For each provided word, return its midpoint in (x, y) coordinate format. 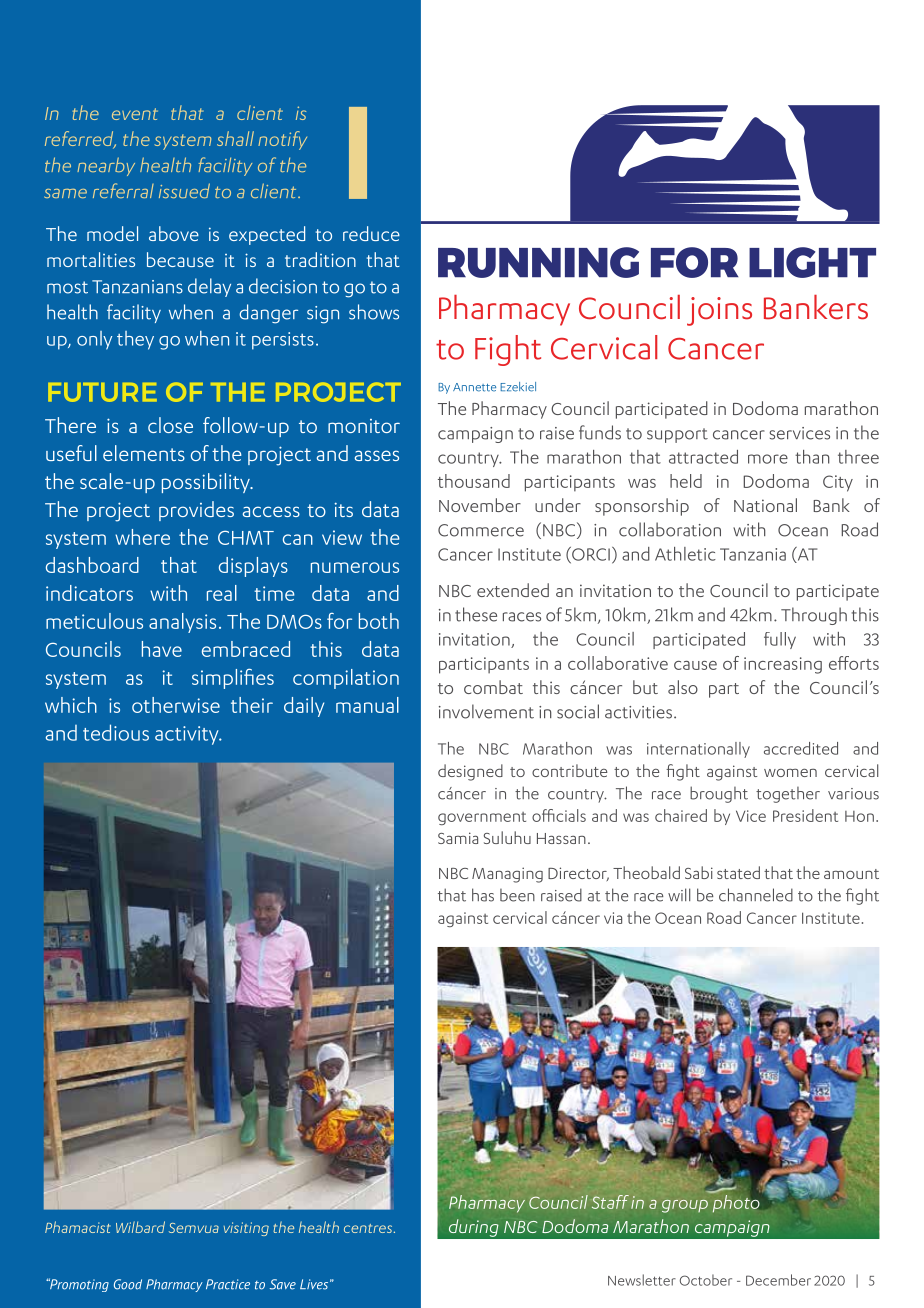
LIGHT (812, 262)
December (778, 1280)
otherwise (176, 705)
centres (369, 1228)
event (135, 114)
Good (128, 1284)
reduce (371, 233)
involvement (486, 711)
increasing (783, 665)
